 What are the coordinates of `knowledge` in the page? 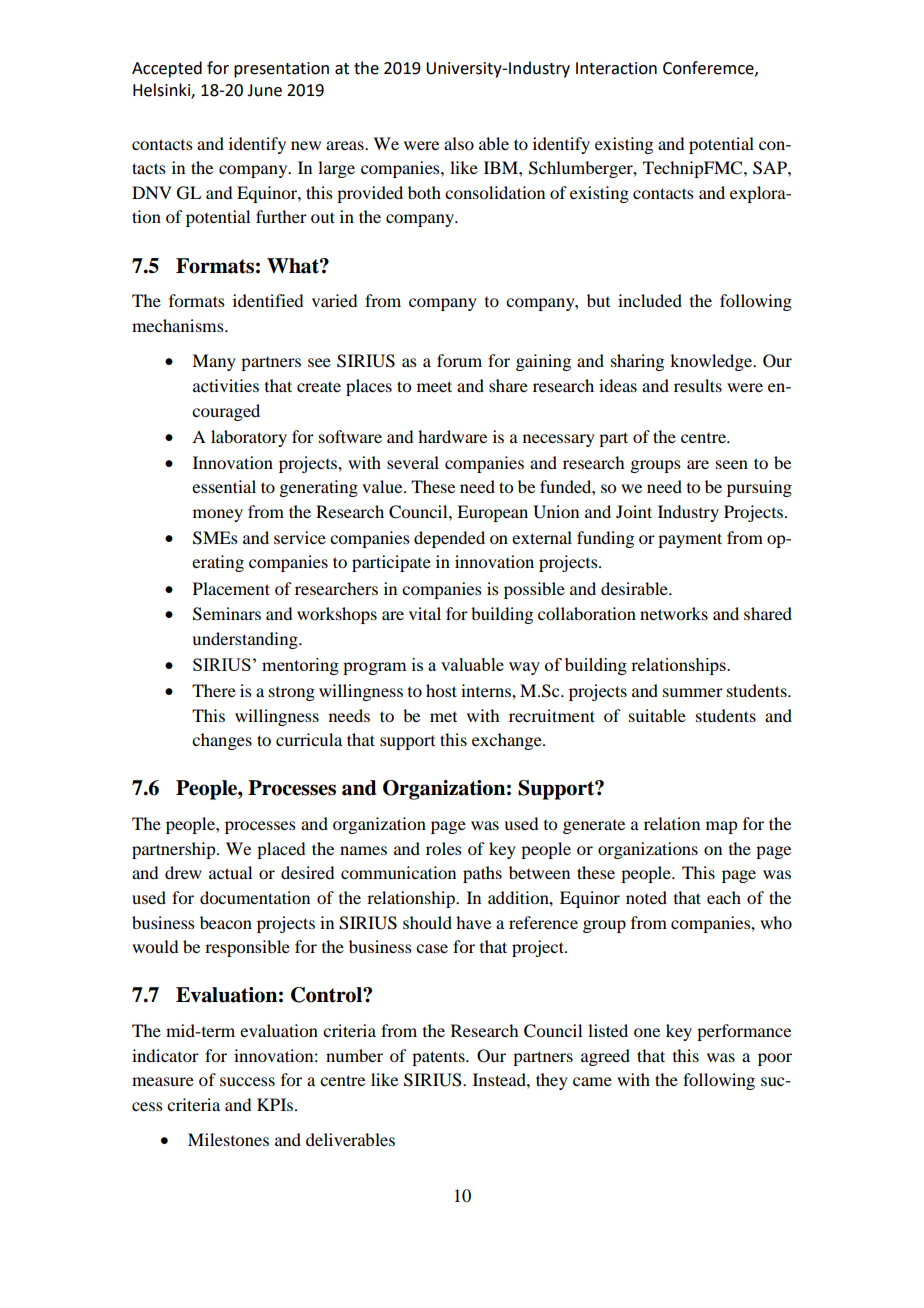 It's located at (712, 362).
